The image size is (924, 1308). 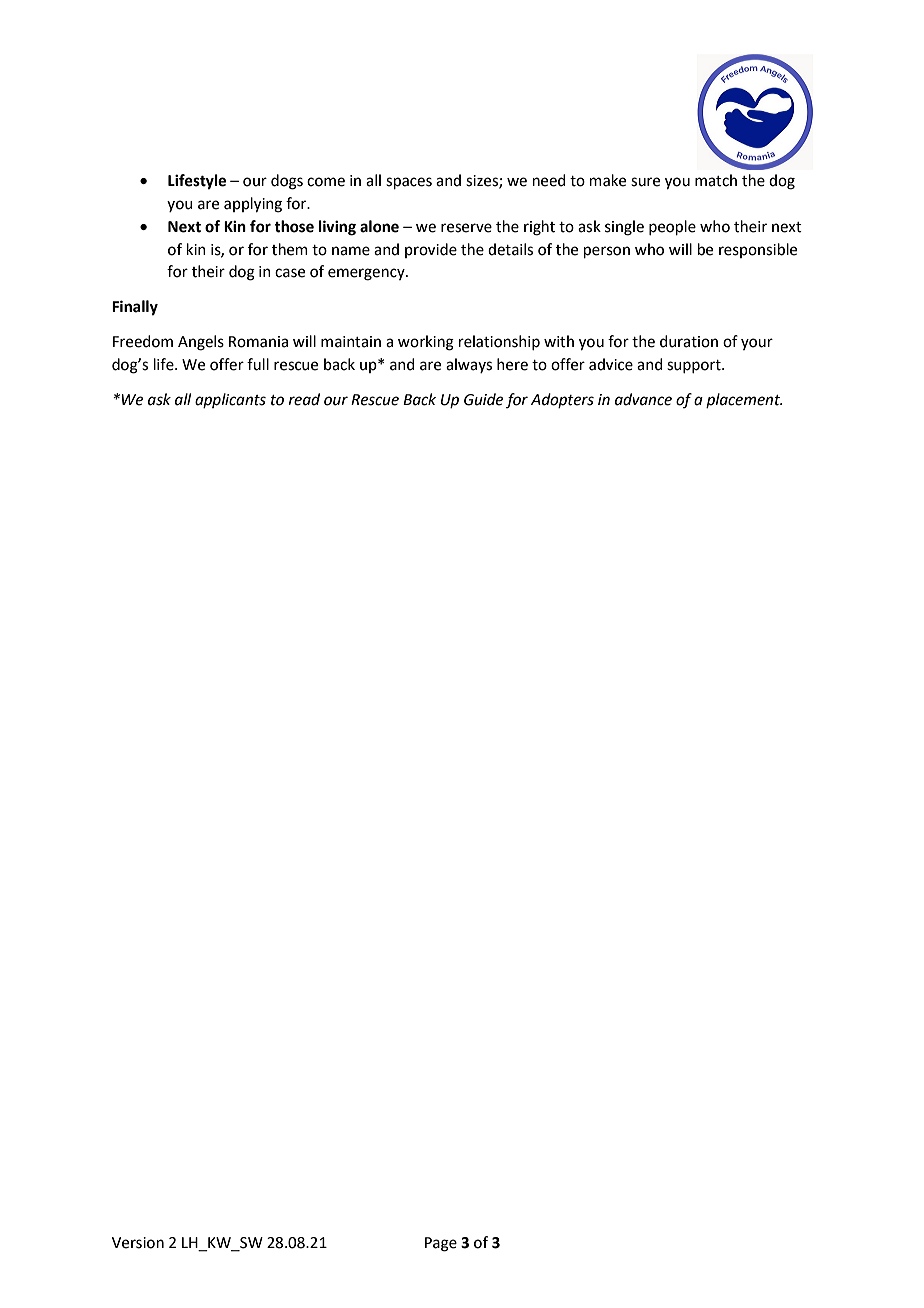 What do you see at coordinates (672, 227) in the screenshot?
I see `people` at bounding box center [672, 227].
